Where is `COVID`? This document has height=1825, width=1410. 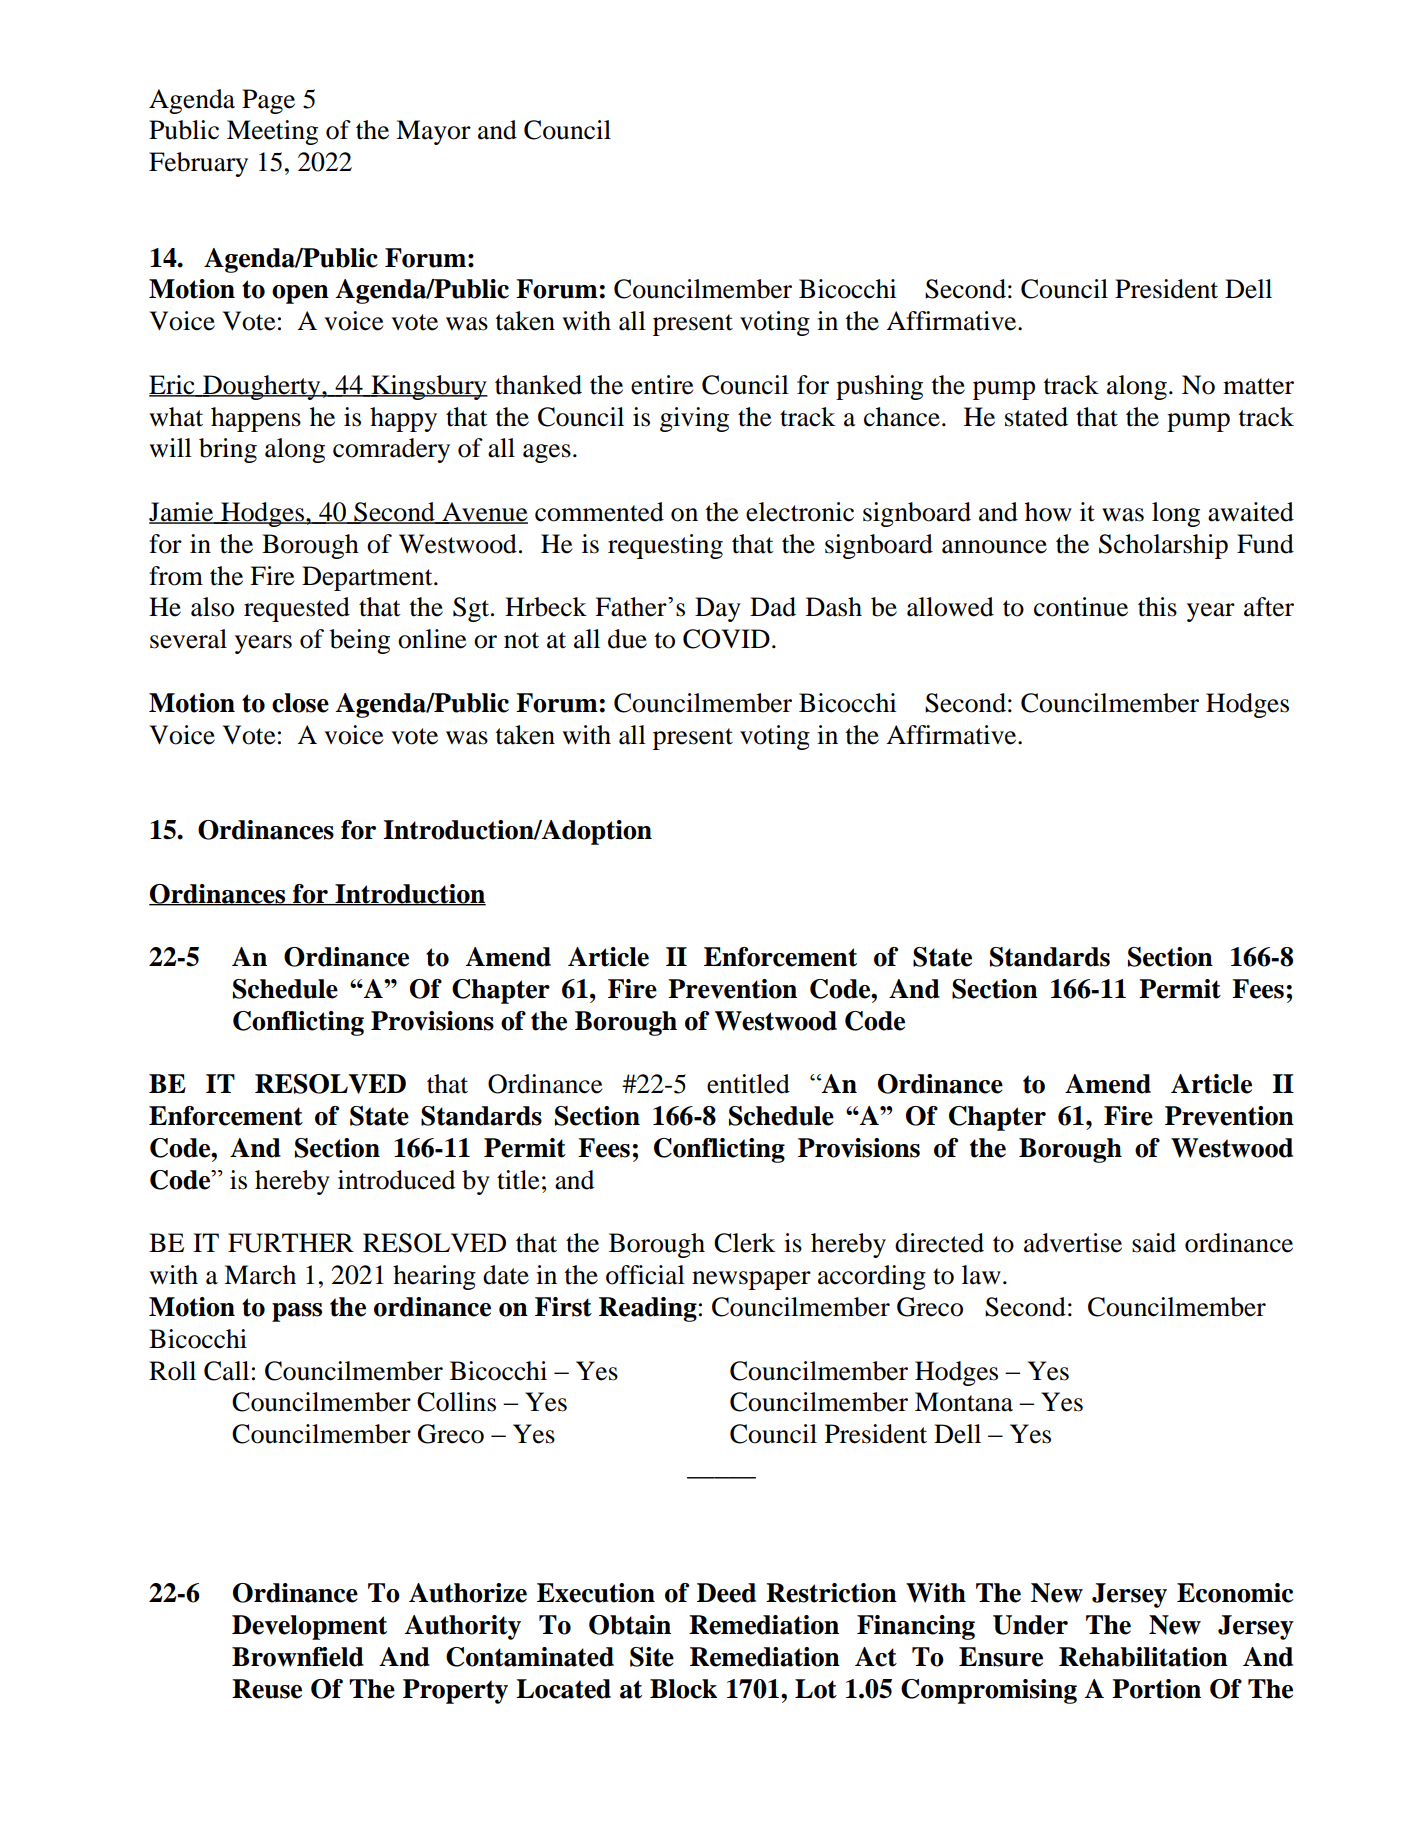
COVID is located at coordinates (726, 639).
